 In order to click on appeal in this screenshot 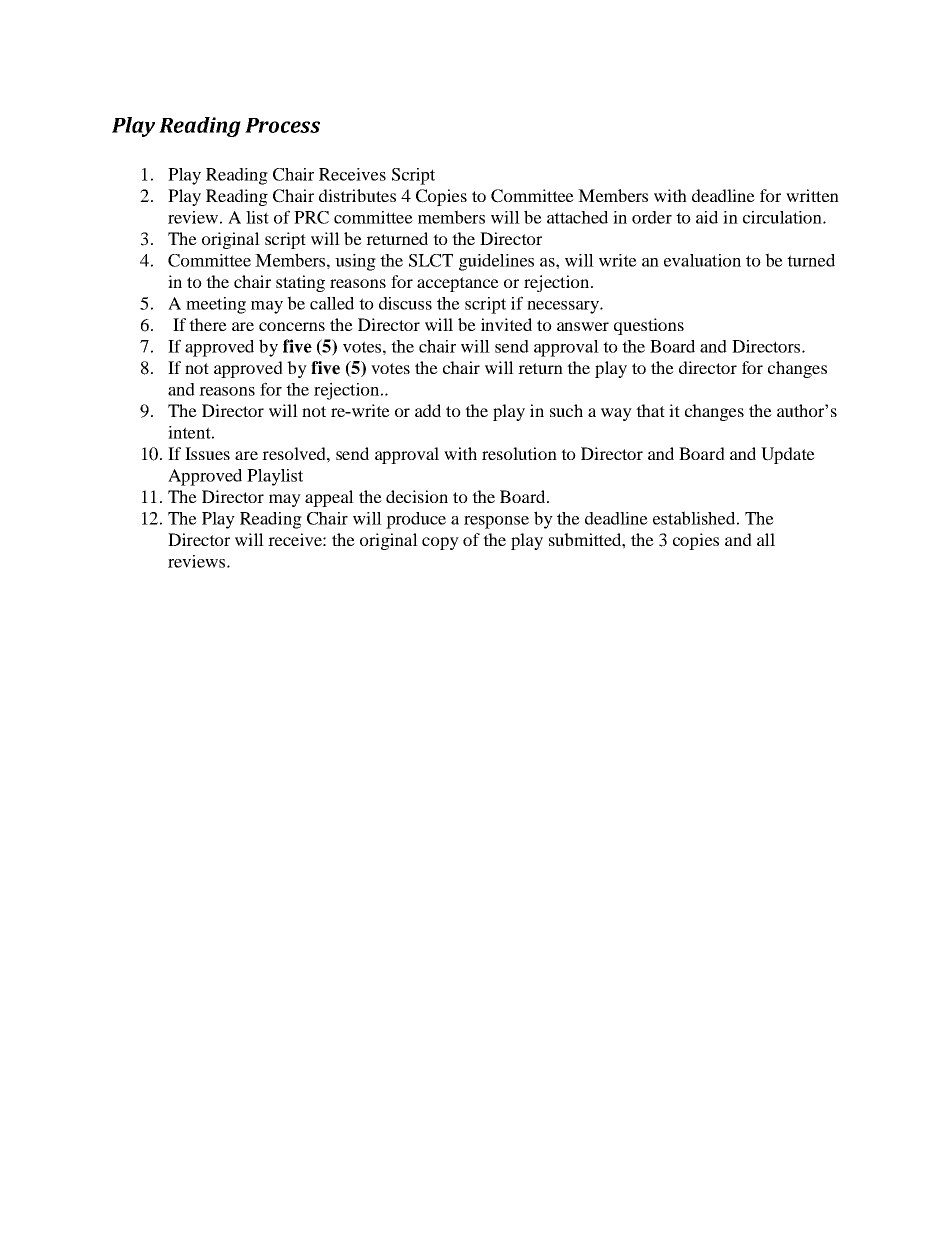, I will do `click(329, 498)`.
